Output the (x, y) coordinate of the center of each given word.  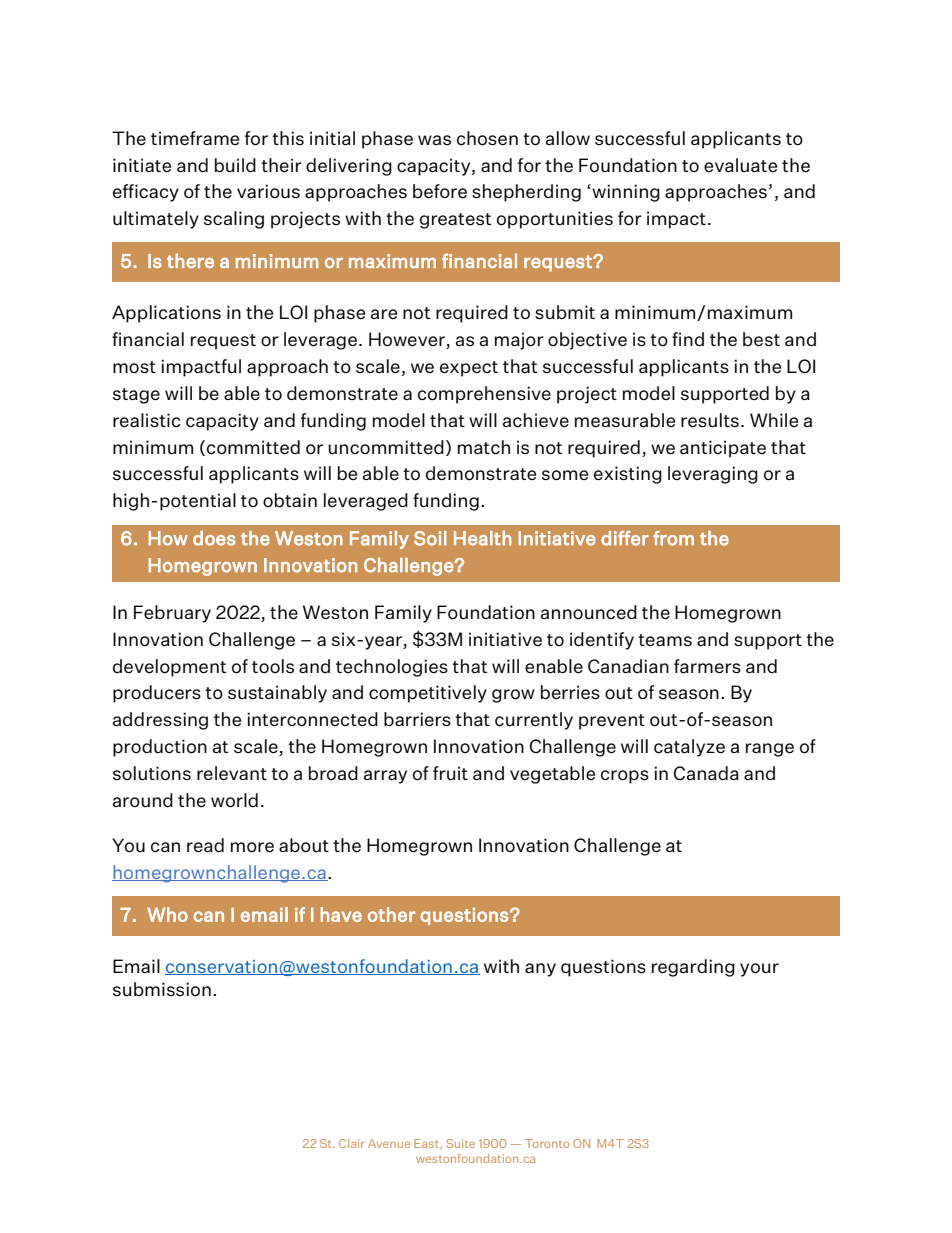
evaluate (740, 165)
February (172, 614)
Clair (351, 1143)
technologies (392, 668)
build (235, 165)
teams (665, 640)
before (440, 191)
